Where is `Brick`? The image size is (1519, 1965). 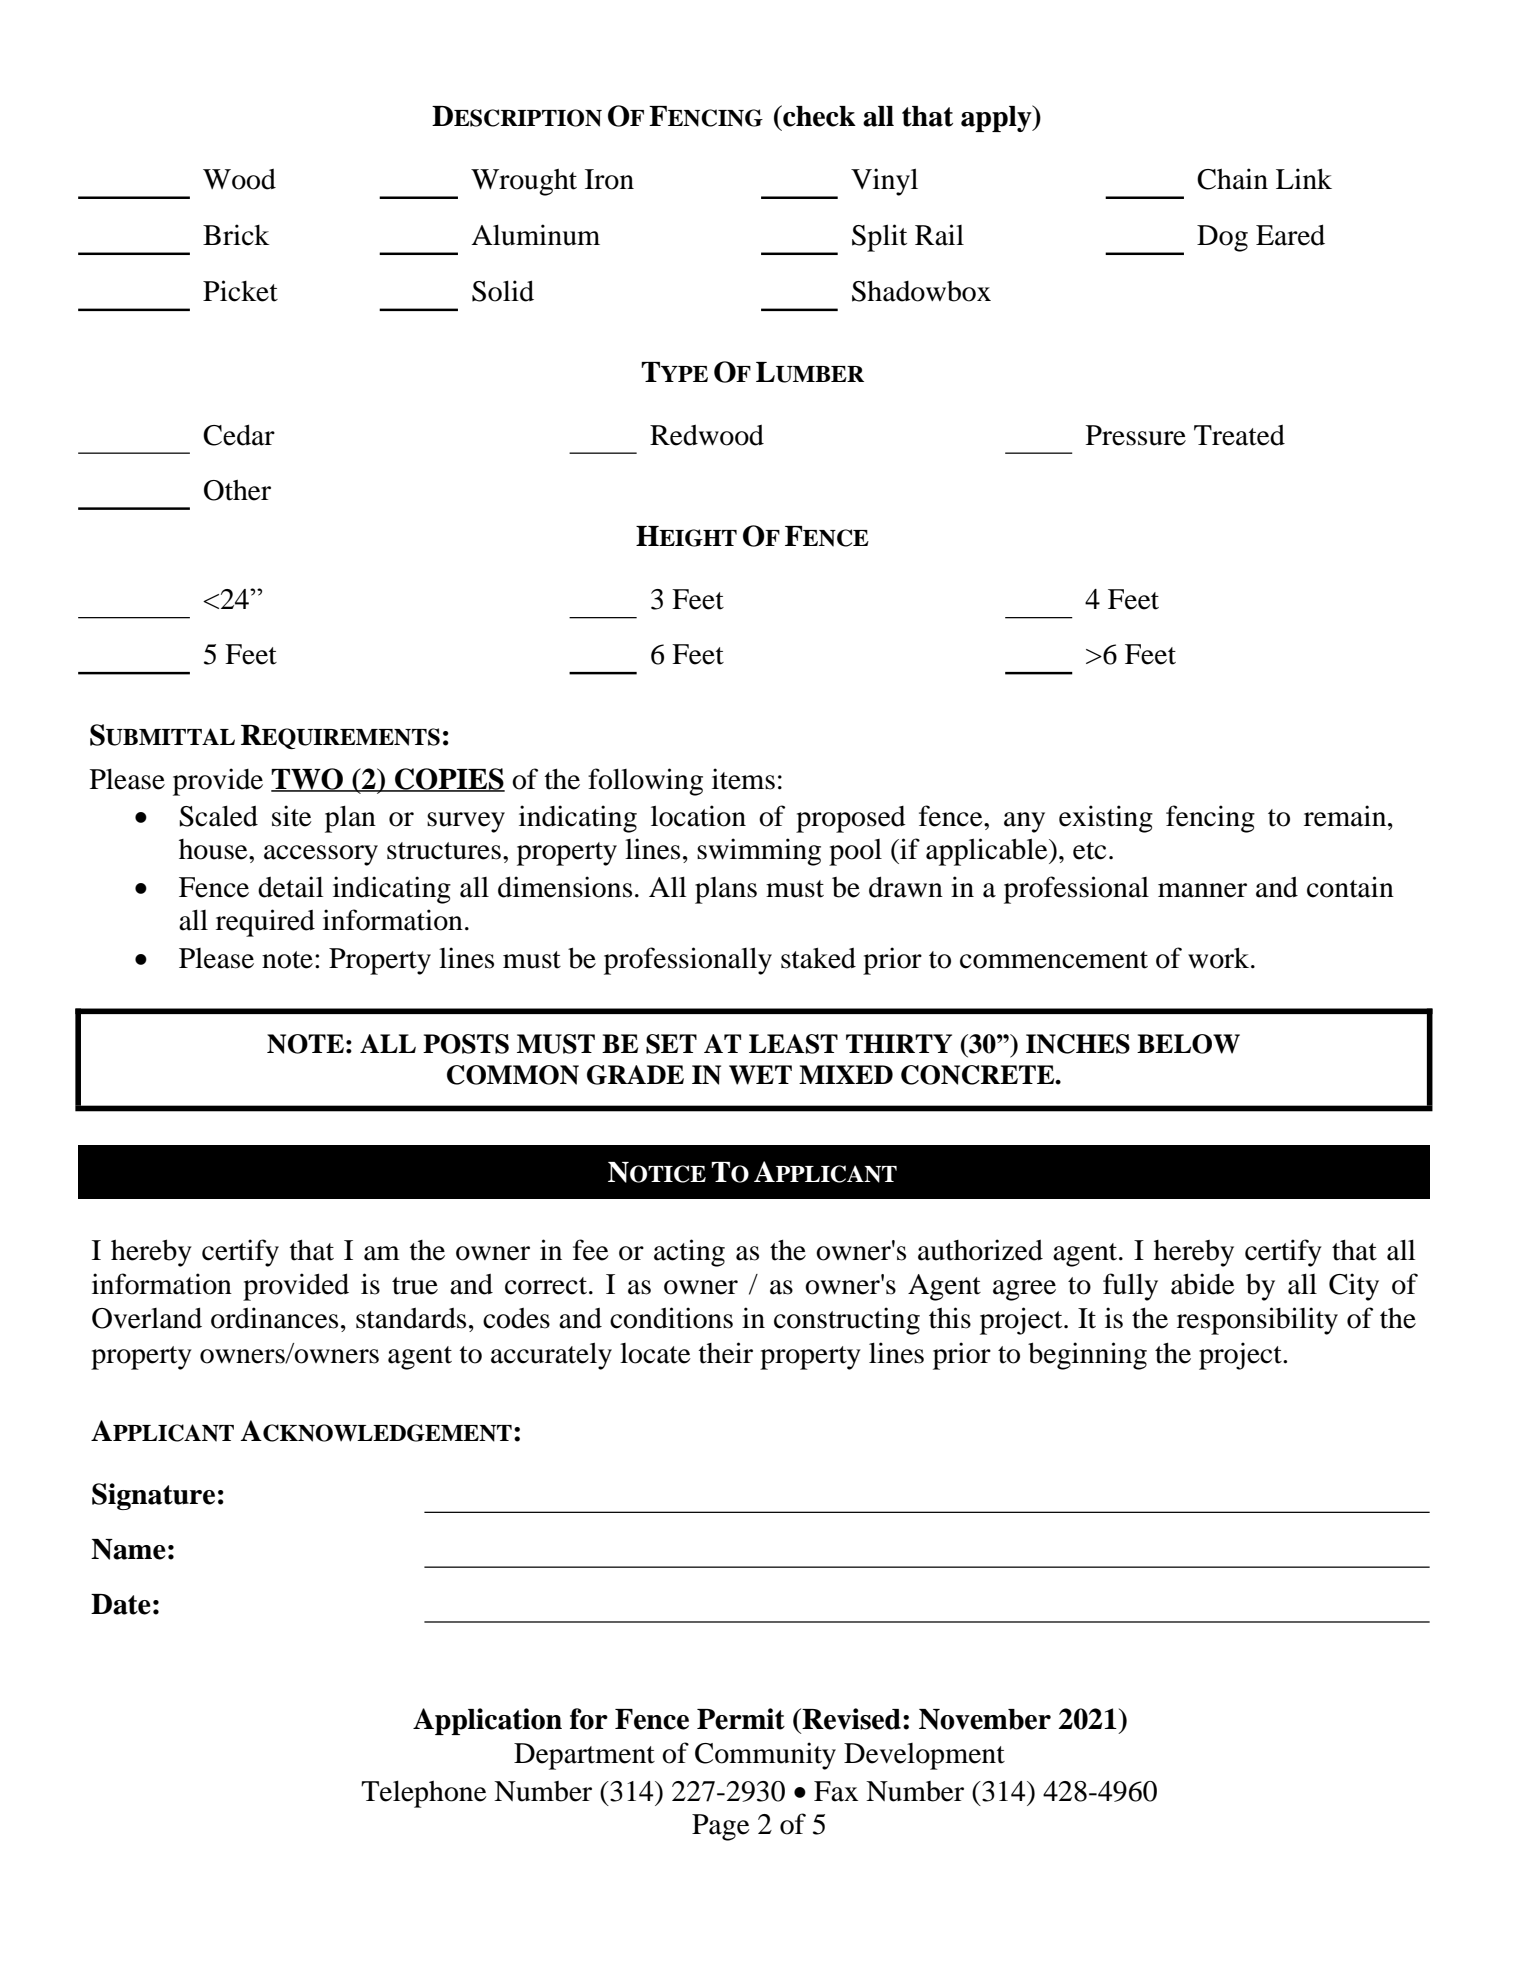
Brick is located at coordinates (236, 235).
